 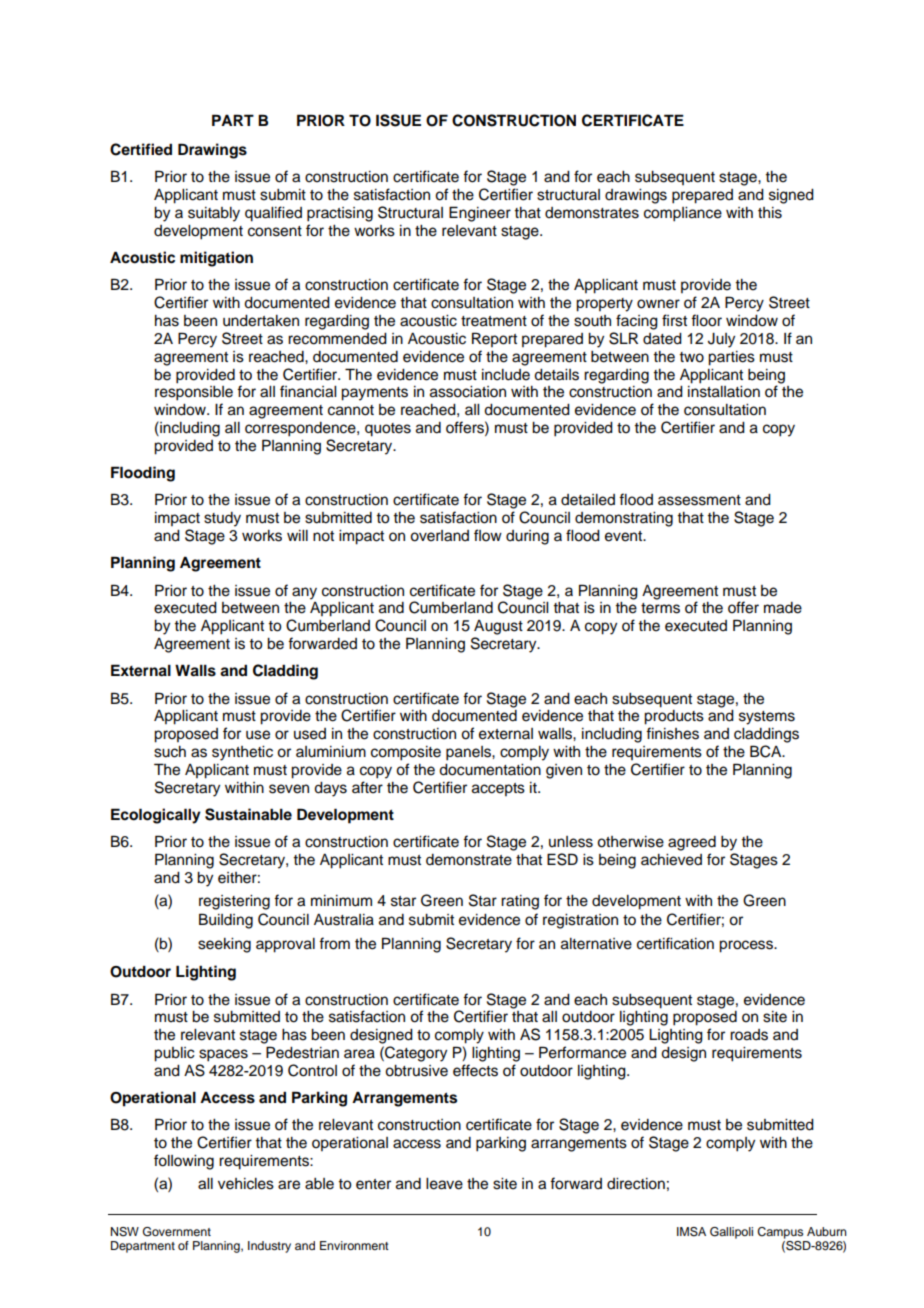 What do you see at coordinates (770, 213) in the screenshot?
I see `this` at bounding box center [770, 213].
